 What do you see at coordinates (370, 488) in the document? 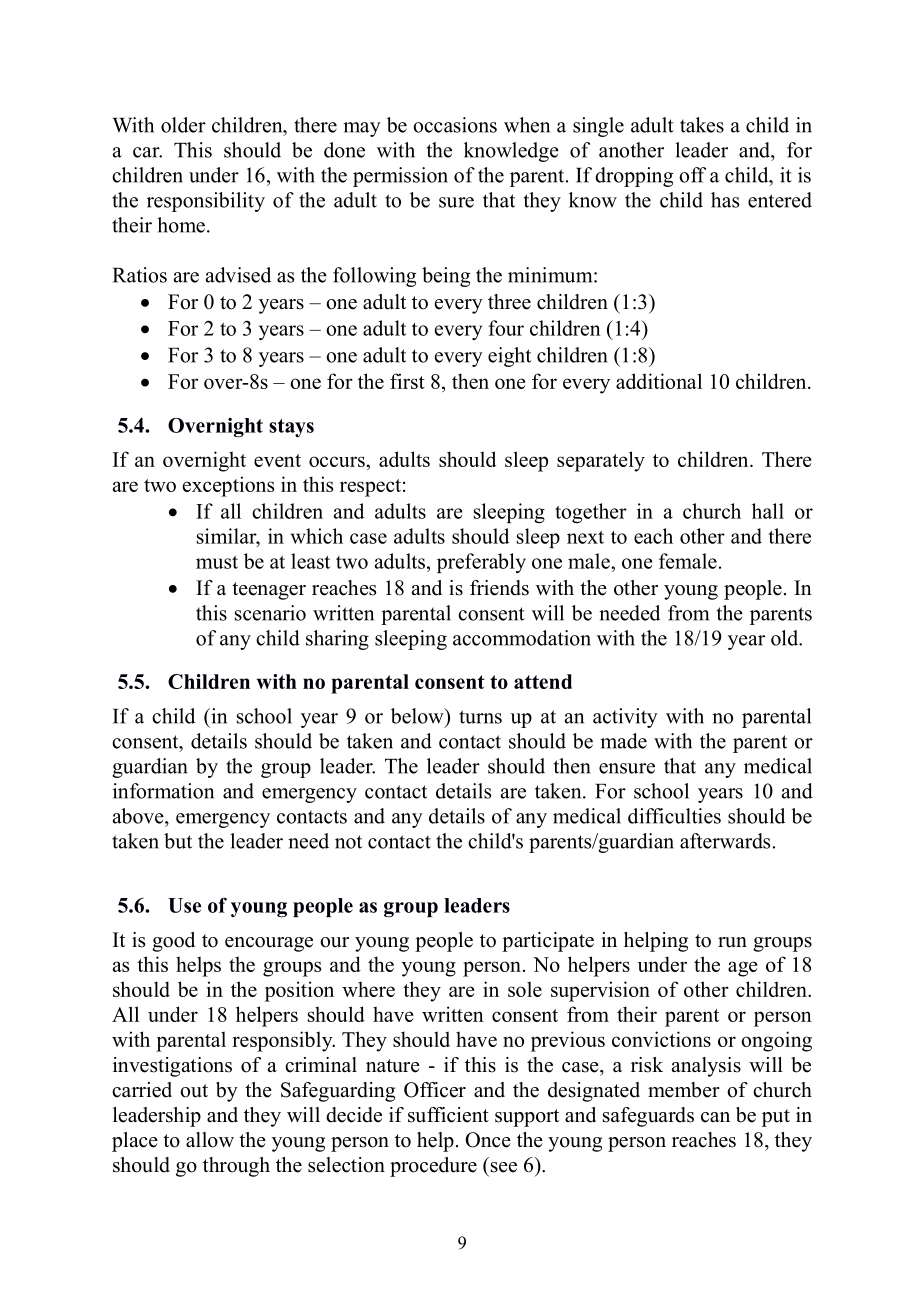
I see `respect` at bounding box center [370, 488].
